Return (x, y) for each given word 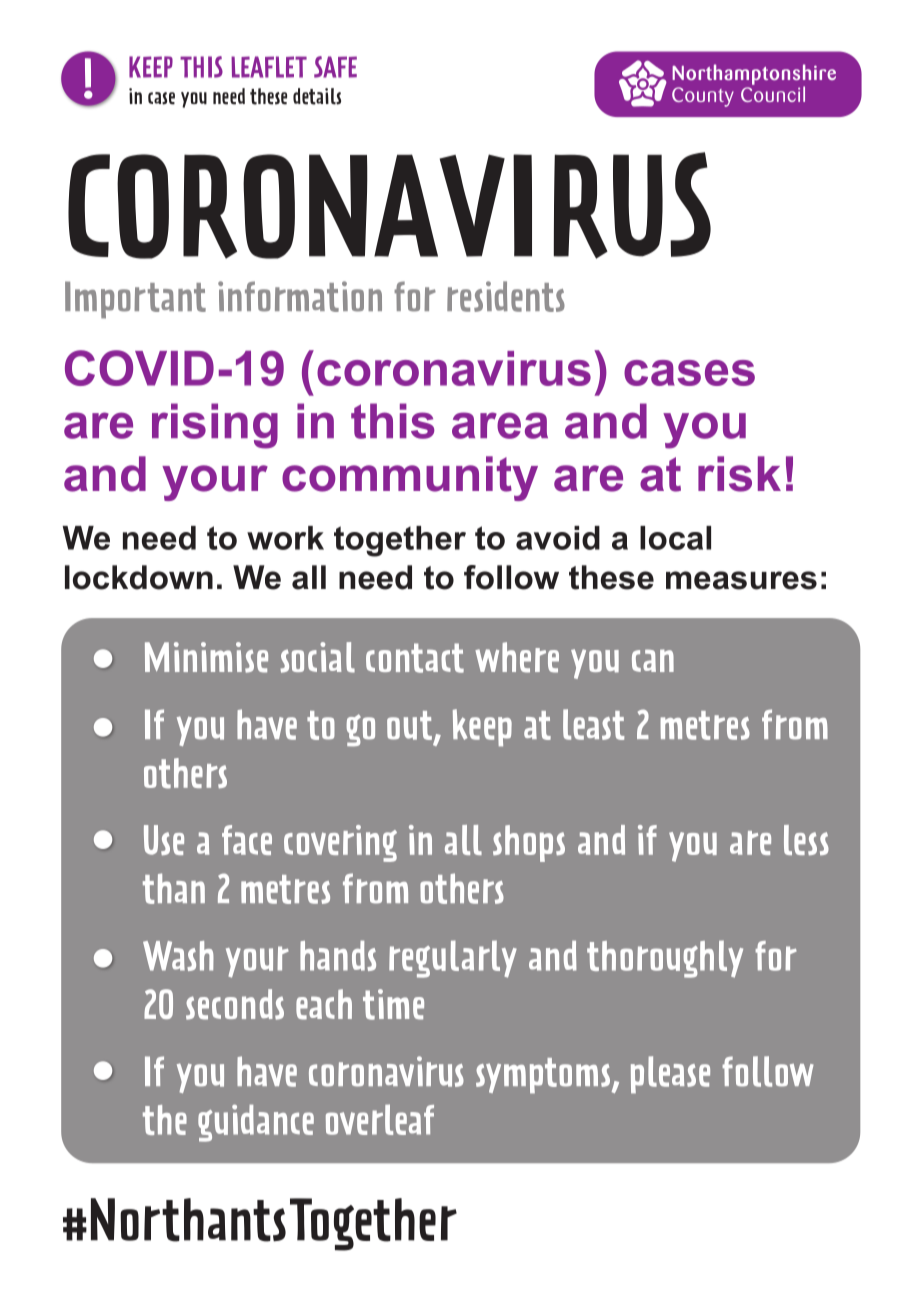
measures (741, 580)
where (517, 657)
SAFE (335, 67)
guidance (256, 1123)
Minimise (206, 657)
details (317, 96)
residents (506, 296)
